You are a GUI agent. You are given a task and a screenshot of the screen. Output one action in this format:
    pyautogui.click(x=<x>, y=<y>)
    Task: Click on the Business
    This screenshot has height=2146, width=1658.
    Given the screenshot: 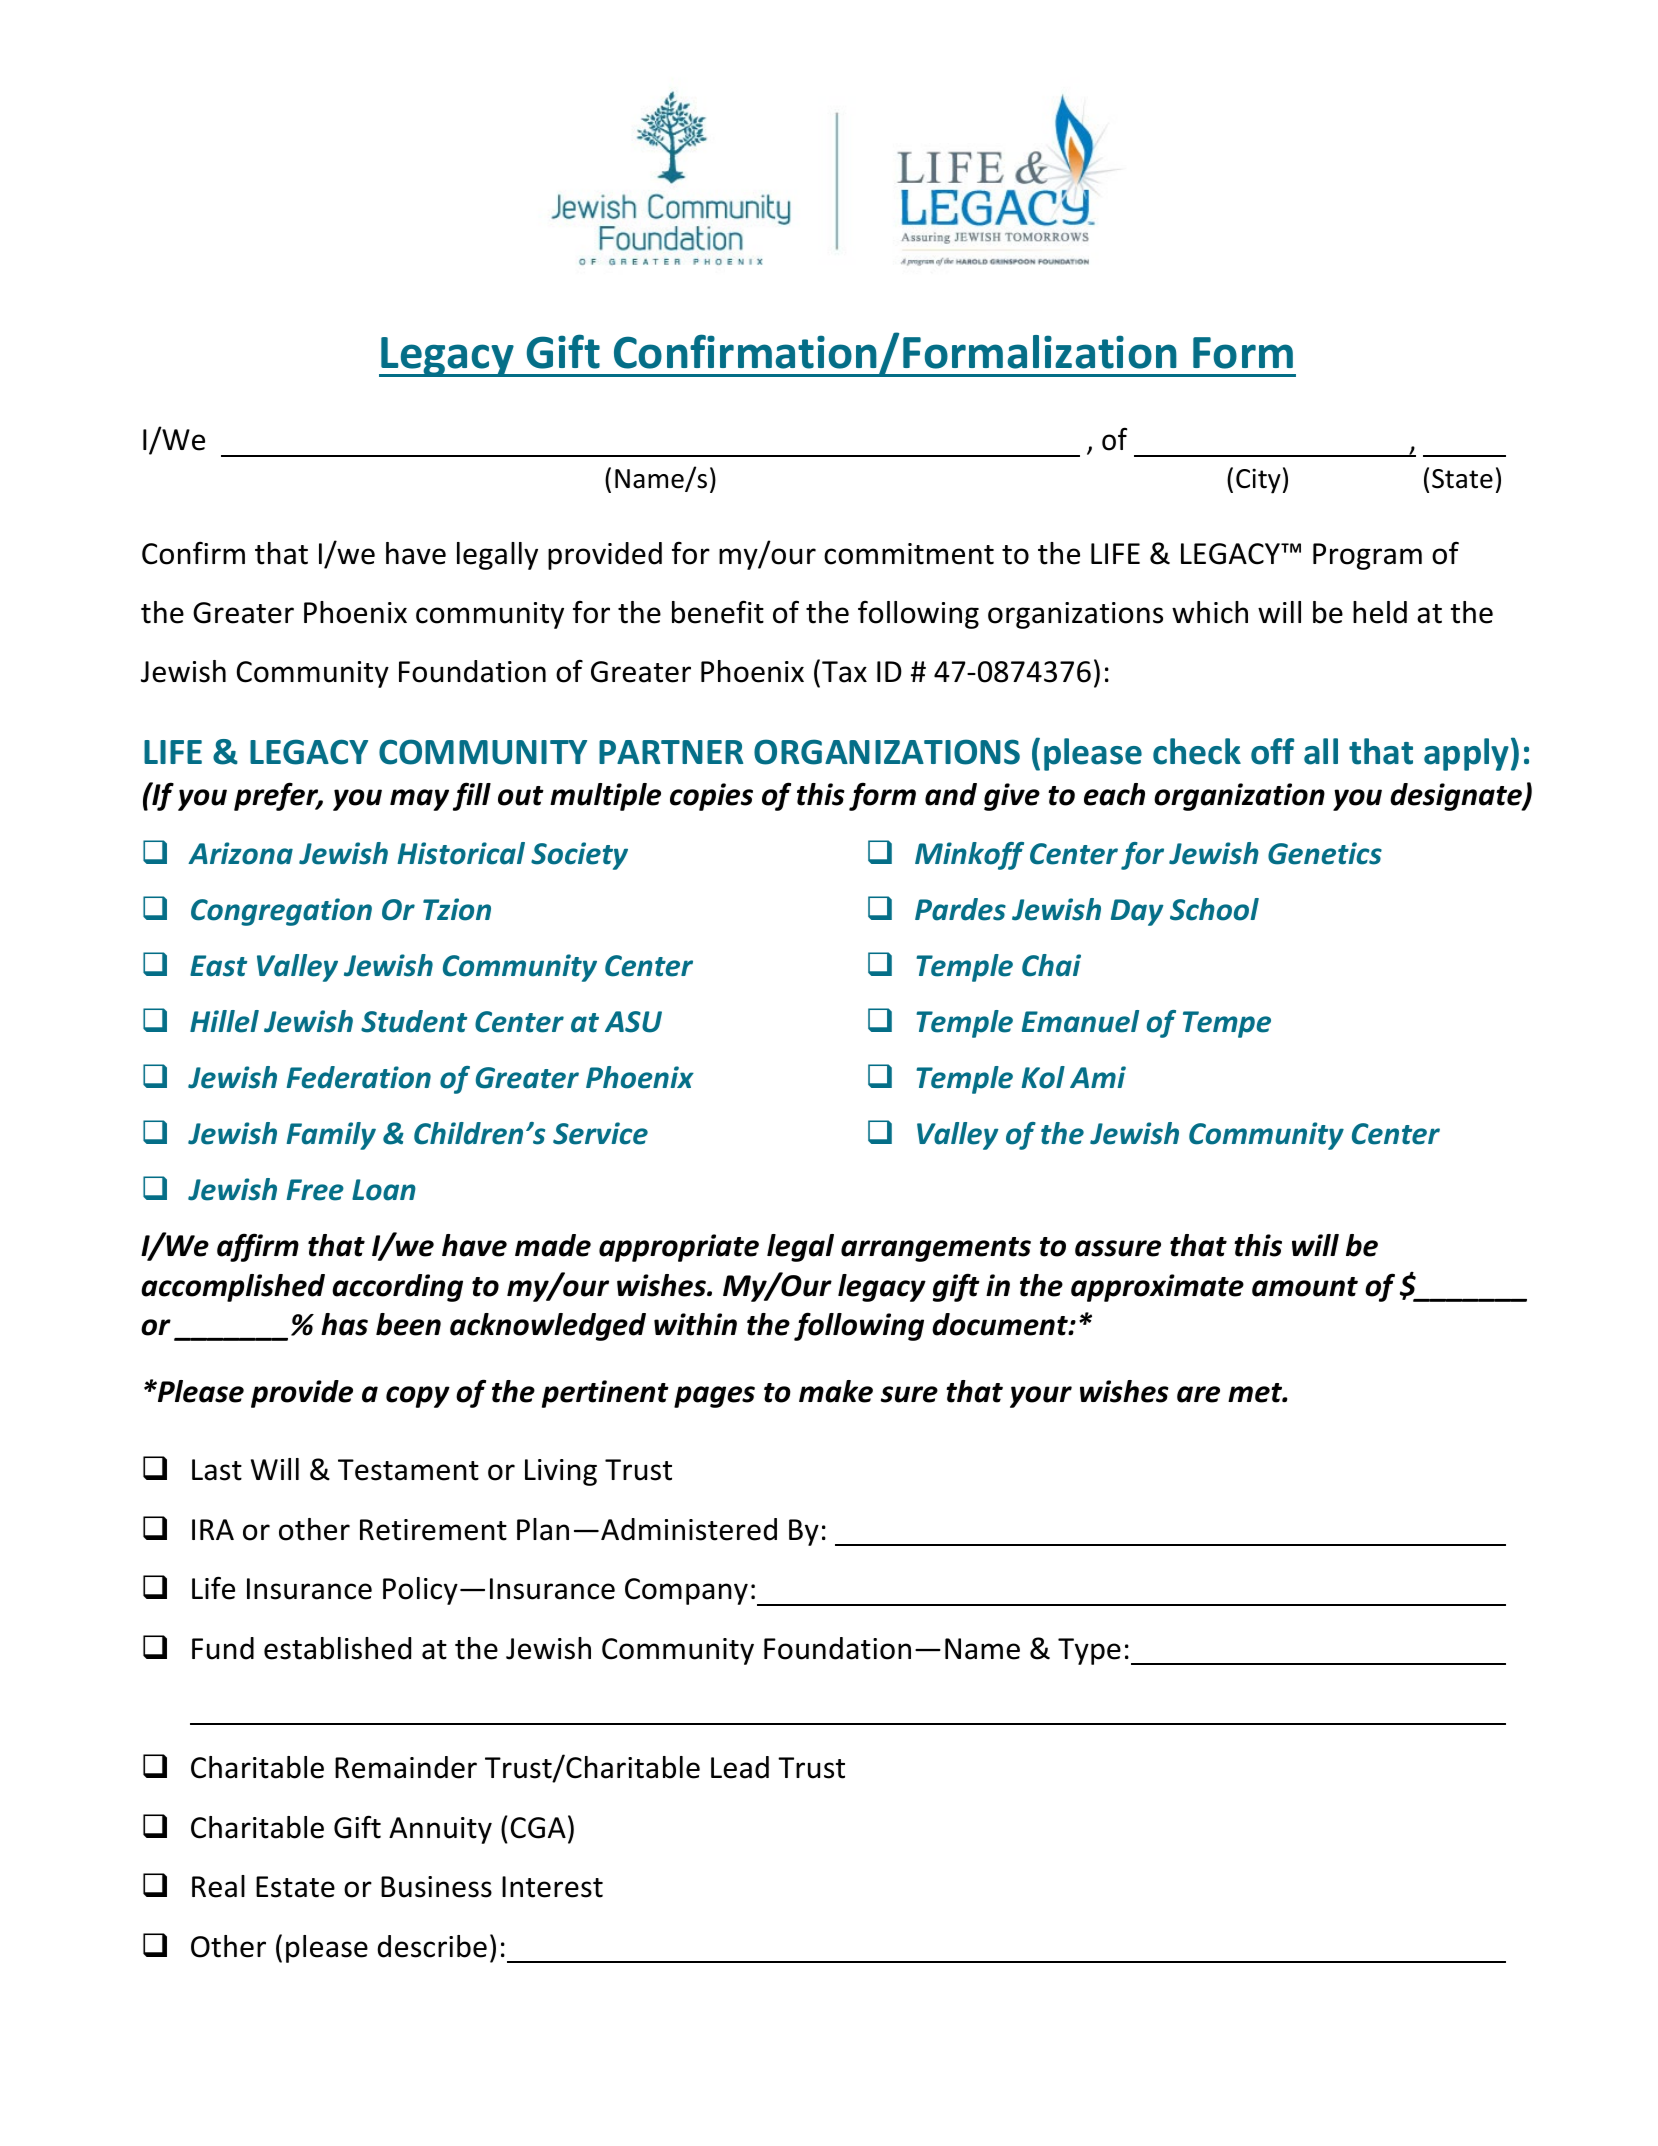 What is the action you would take?
    pyautogui.click(x=436, y=1887)
